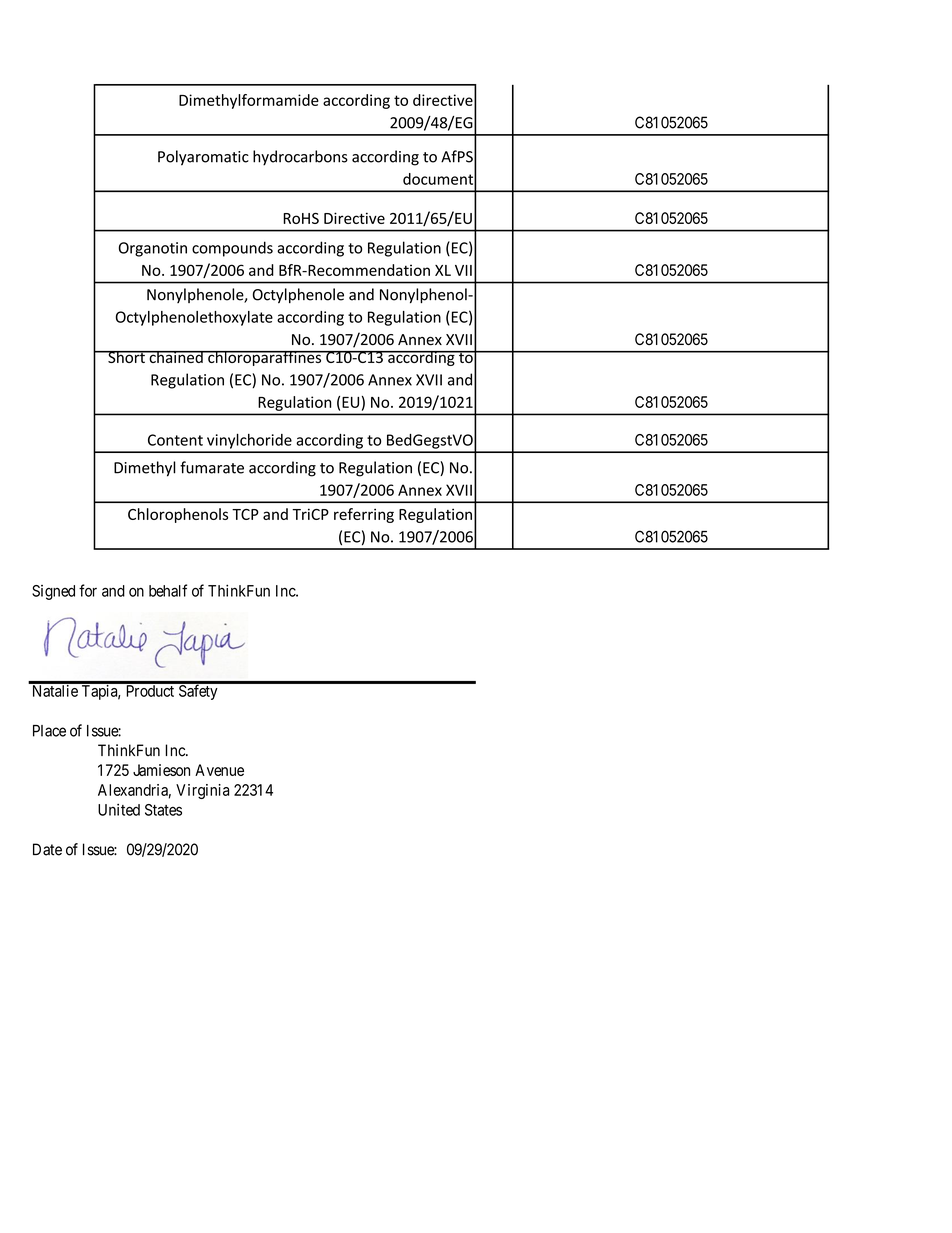  Describe the element at coordinates (245, 514) in the screenshot. I see `TCP` at that location.
